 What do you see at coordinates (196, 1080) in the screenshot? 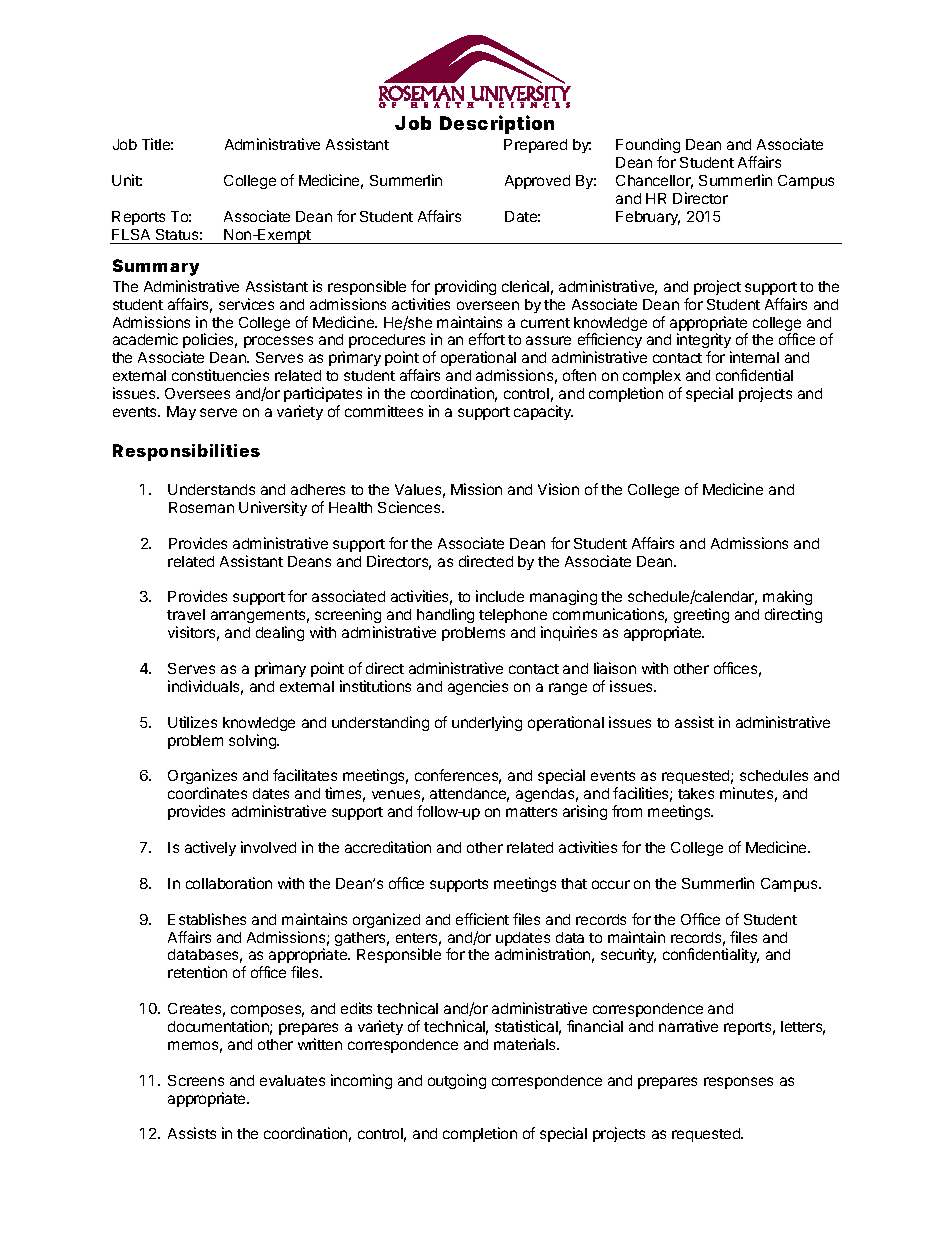
I see `Screens` at bounding box center [196, 1080].
